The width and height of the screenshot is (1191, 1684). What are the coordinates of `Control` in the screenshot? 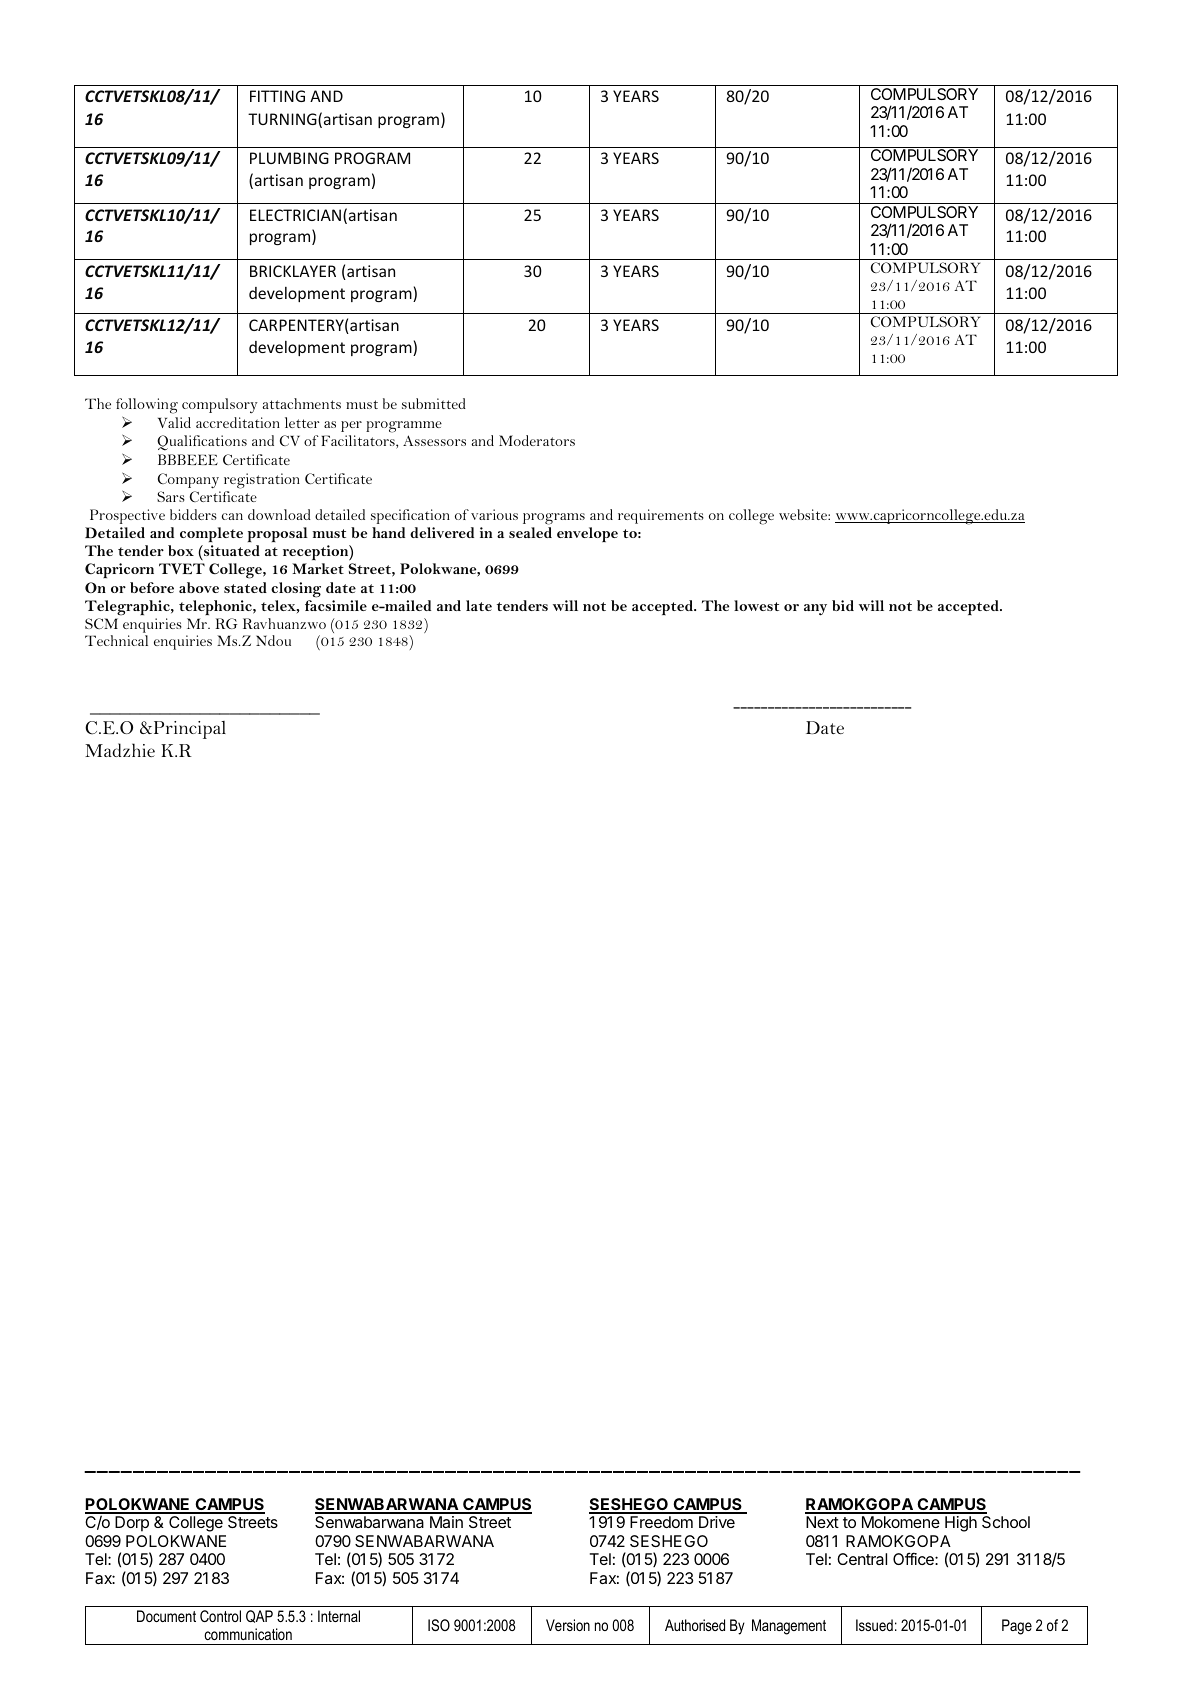 It's located at (220, 1616).
